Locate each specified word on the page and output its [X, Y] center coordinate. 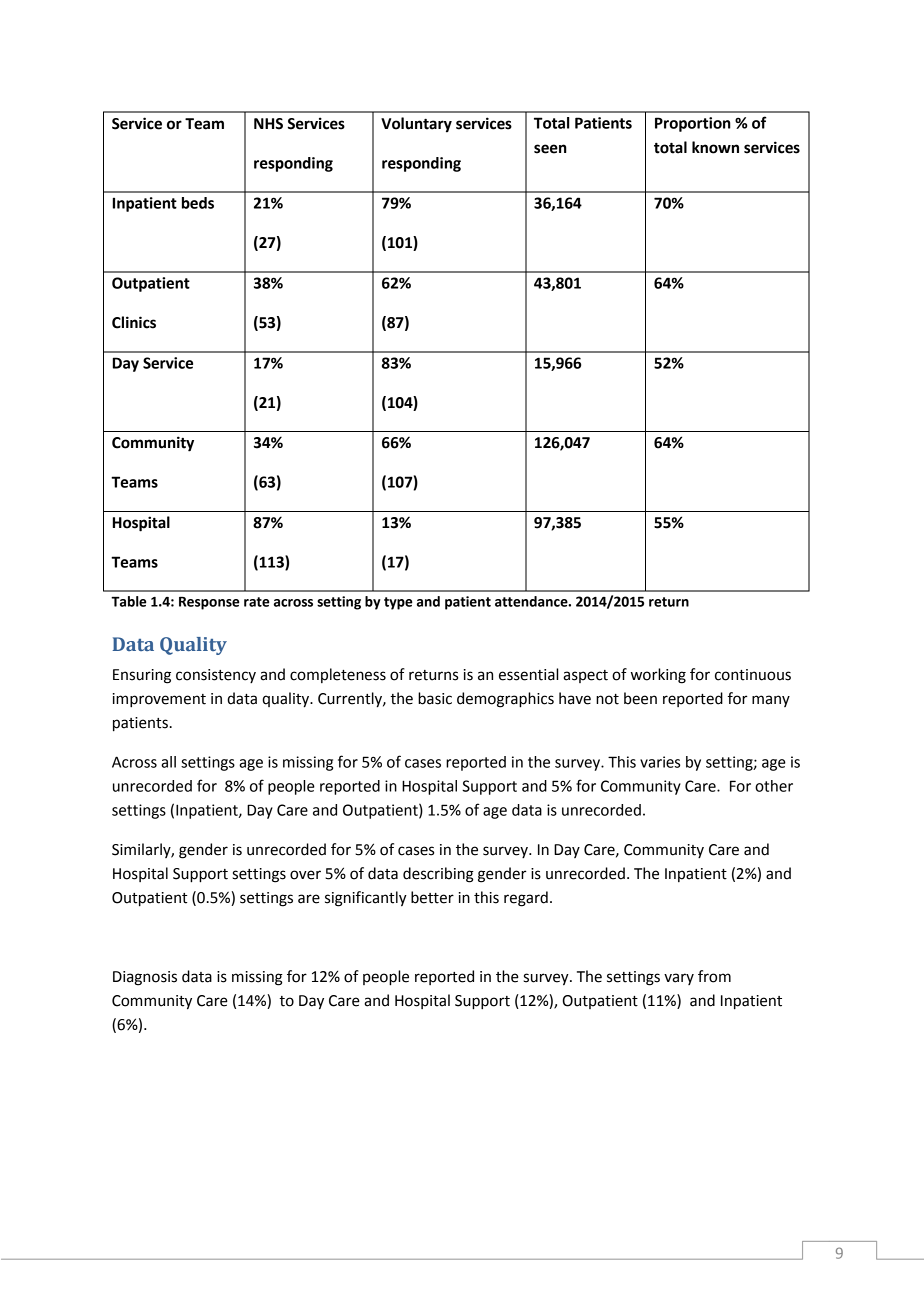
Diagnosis [145, 978]
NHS [268, 124]
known [715, 147]
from [714, 976]
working [658, 676]
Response [209, 603]
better [432, 897]
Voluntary [416, 125]
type [398, 603]
